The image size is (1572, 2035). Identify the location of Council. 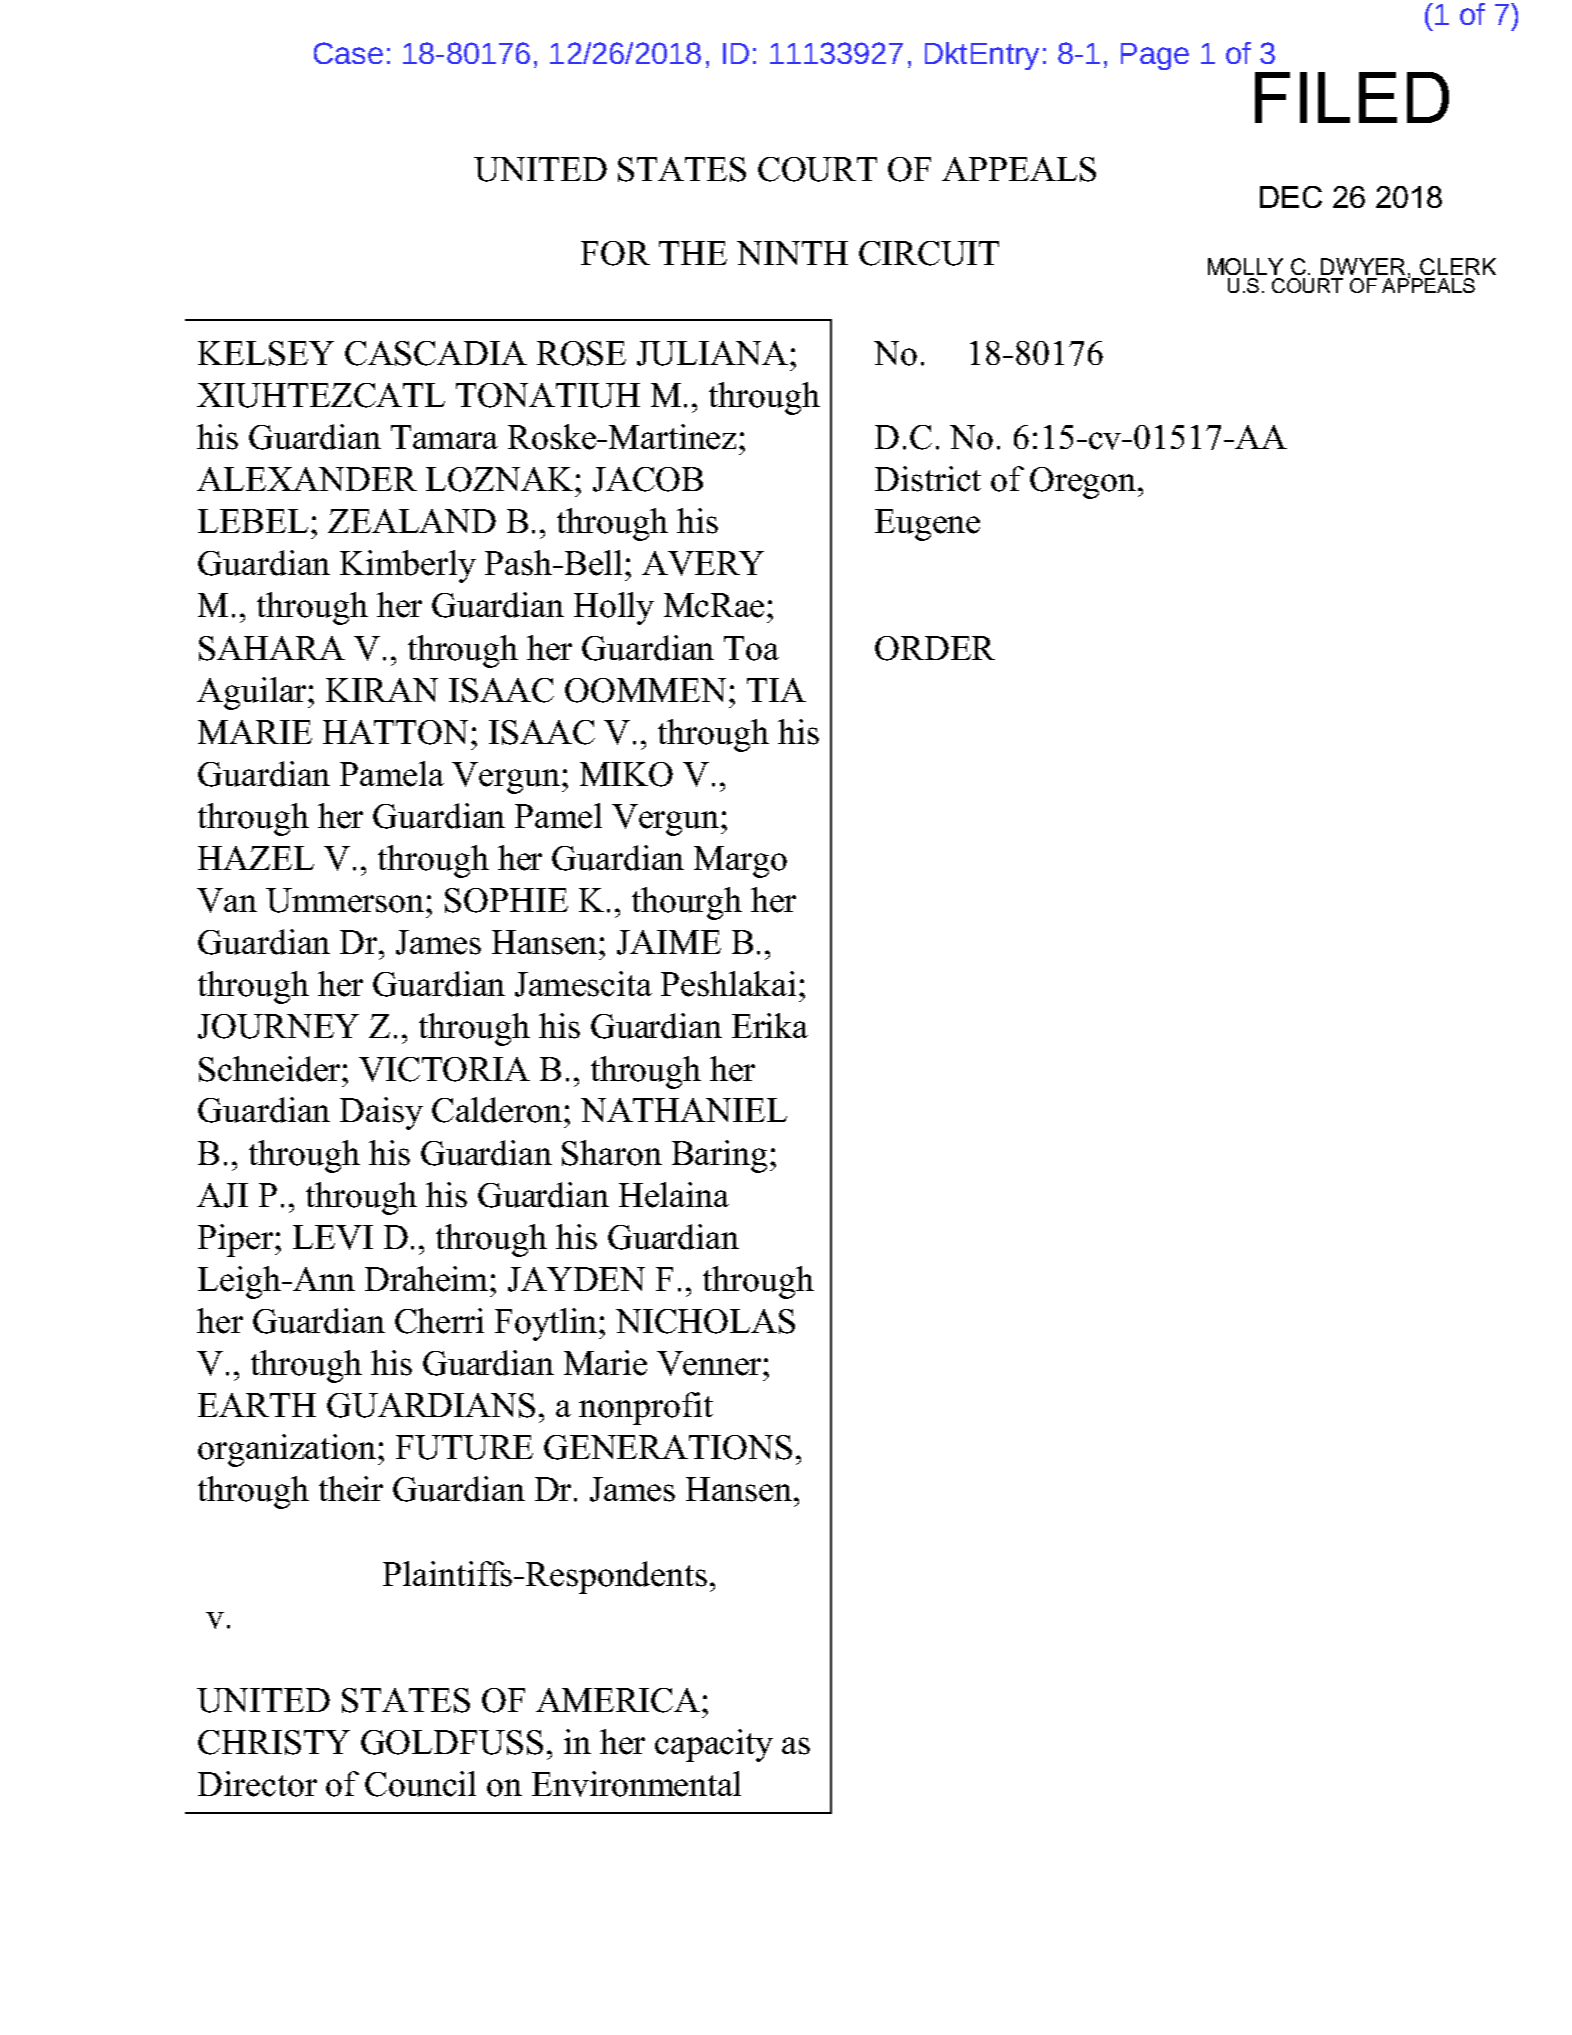
(420, 1784).
